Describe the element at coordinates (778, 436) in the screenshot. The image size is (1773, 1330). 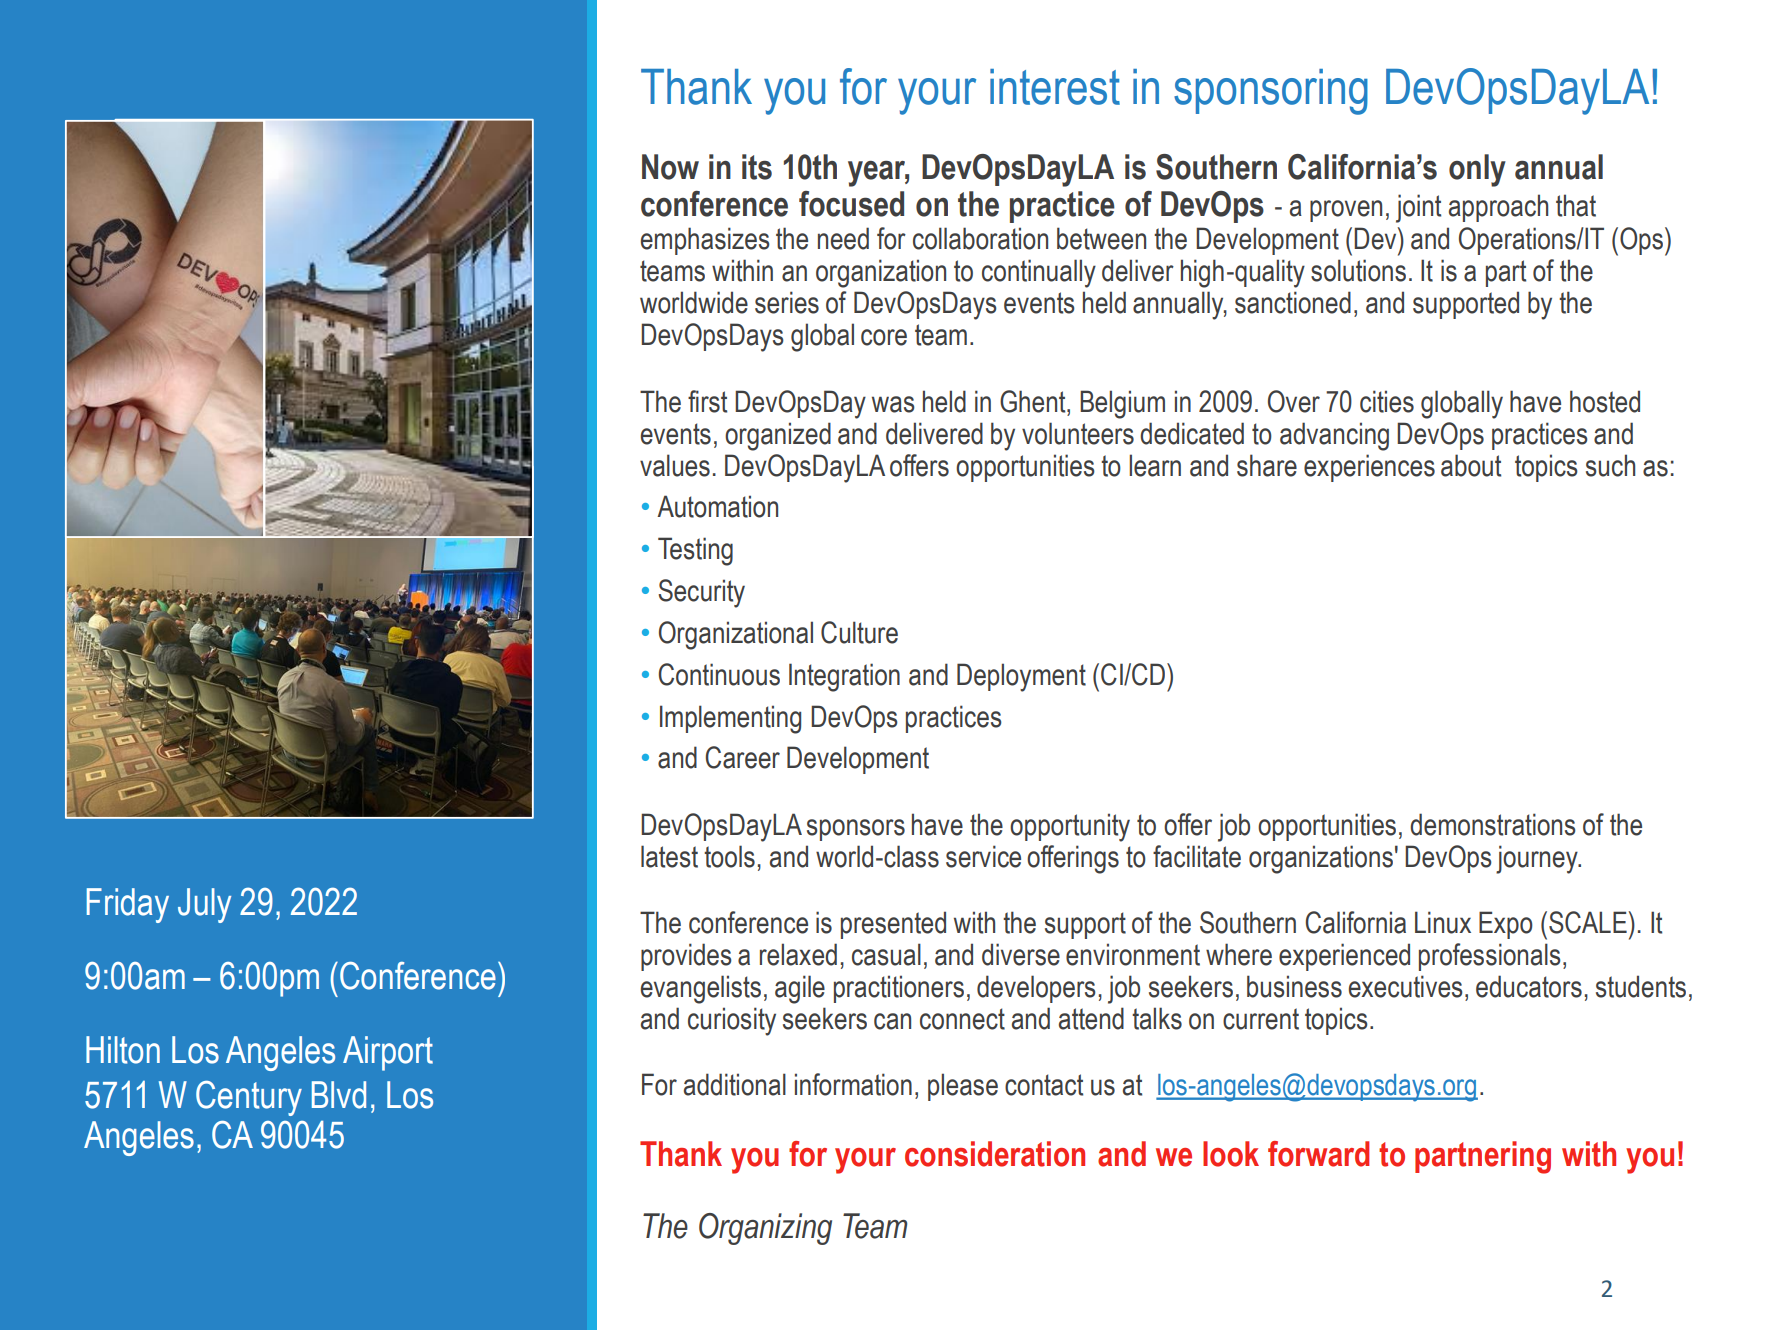
I see `organized` at that location.
